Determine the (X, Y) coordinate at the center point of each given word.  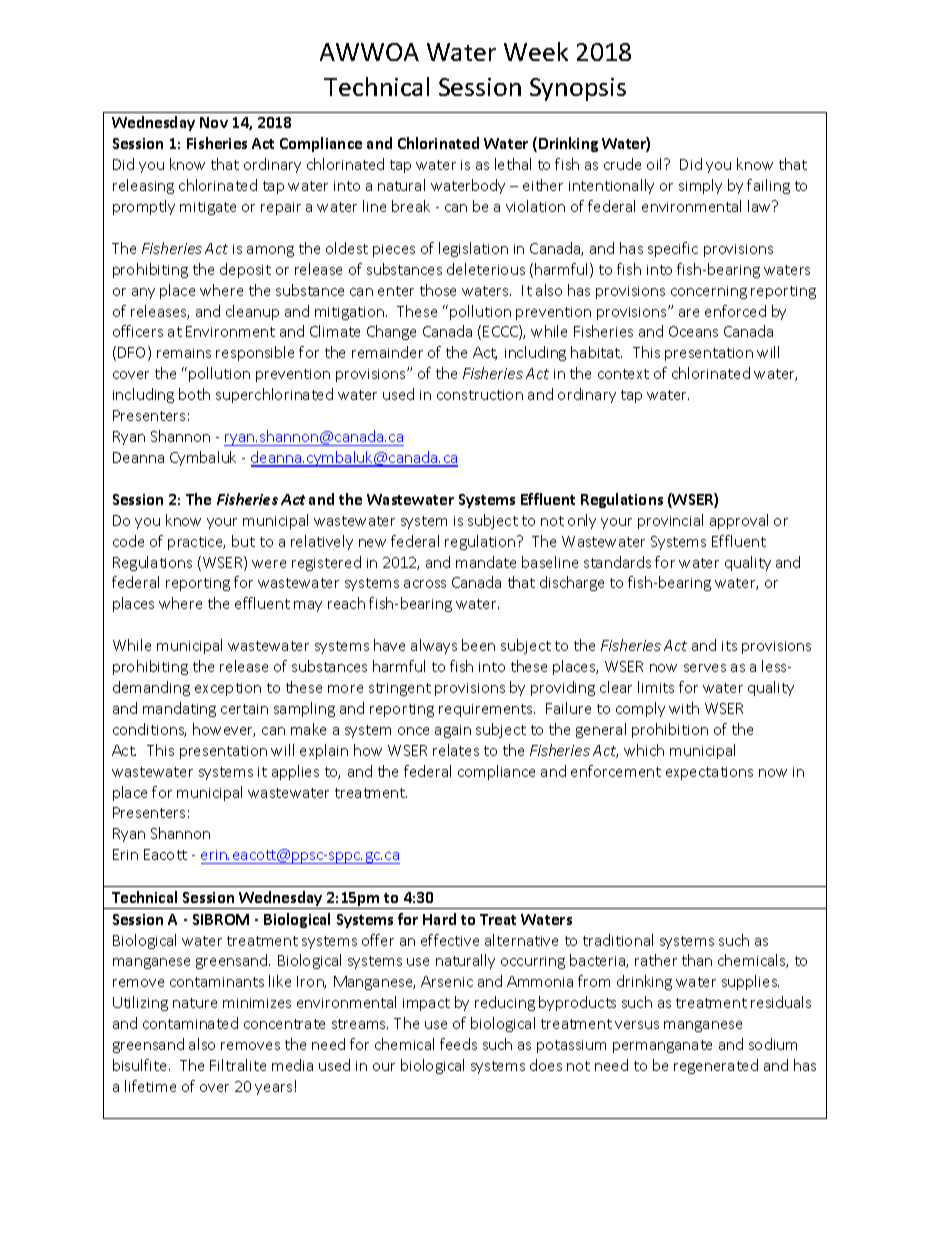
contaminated (190, 1023)
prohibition (670, 730)
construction (480, 395)
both (194, 394)
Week (536, 51)
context (623, 374)
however (224, 730)
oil (656, 164)
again (453, 731)
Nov (214, 122)
